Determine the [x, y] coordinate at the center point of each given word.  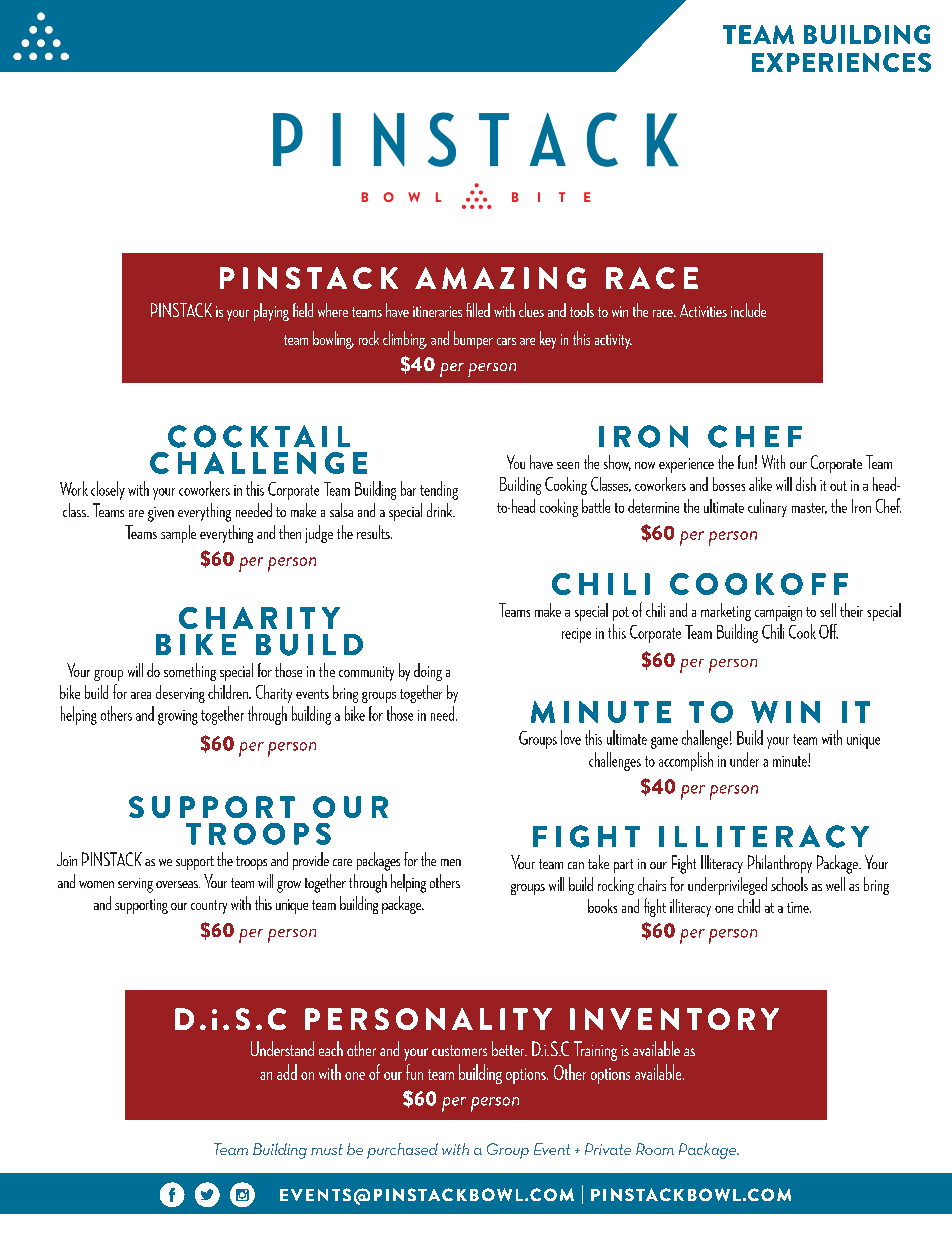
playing [271, 312]
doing [428, 672]
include [748, 310]
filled [478, 310]
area [141, 695]
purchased [402, 1151]
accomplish [686, 761]
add [287, 1072]
